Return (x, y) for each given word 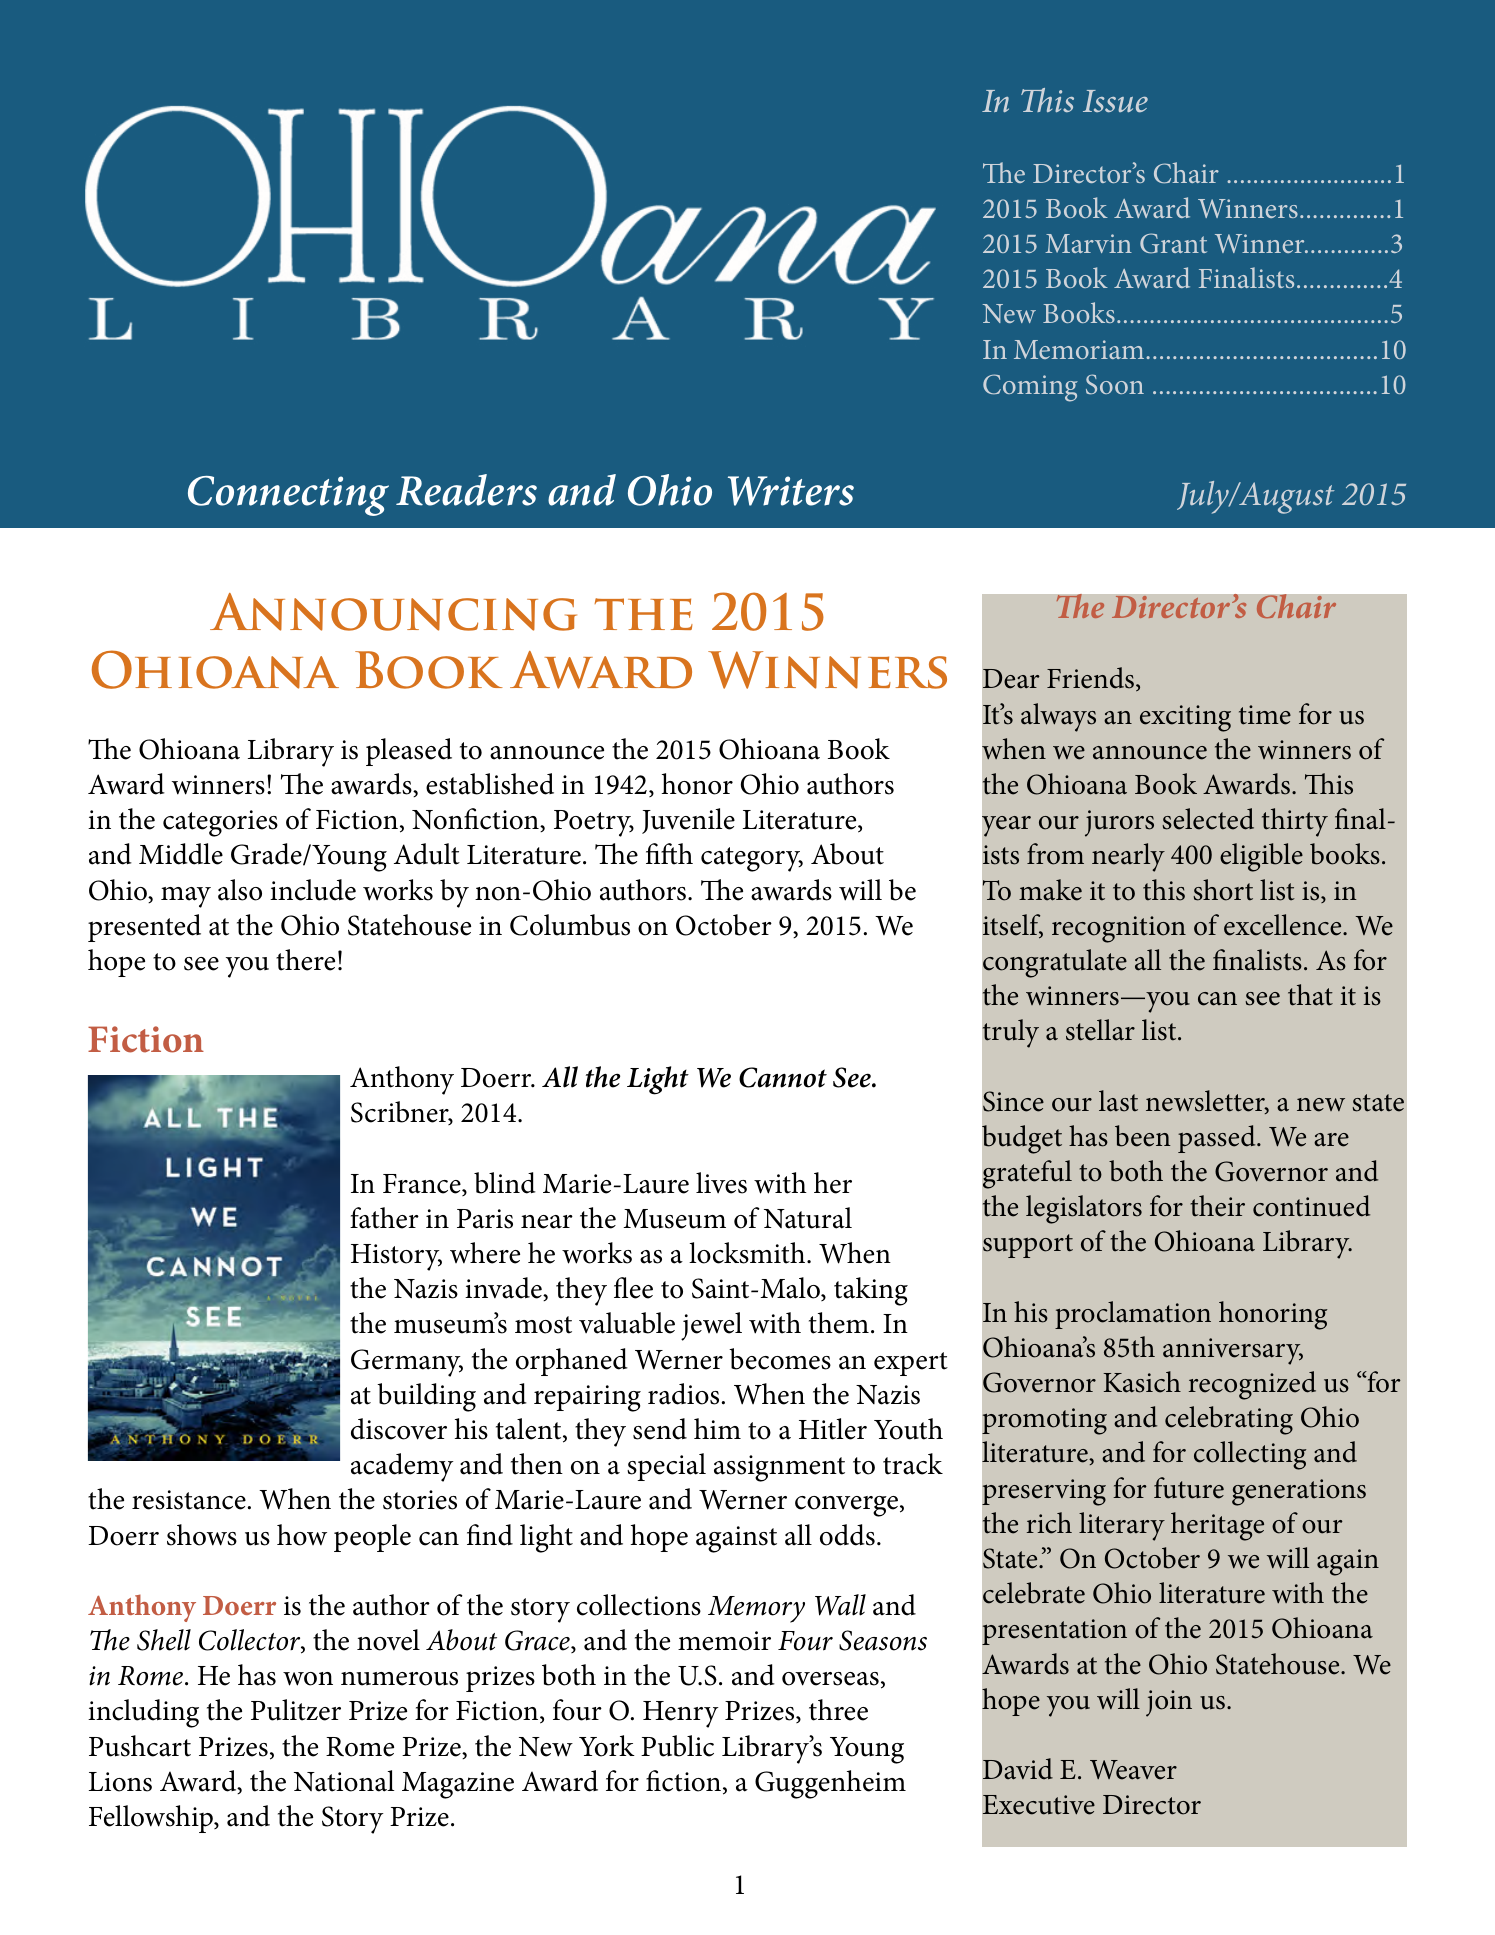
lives (721, 1183)
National (344, 1781)
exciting (1185, 718)
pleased (409, 752)
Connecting (288, 496)
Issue (1115, 101)
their (1217, 1206)
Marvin (1088, 243)
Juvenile (688, 821)
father (384, 1218)
